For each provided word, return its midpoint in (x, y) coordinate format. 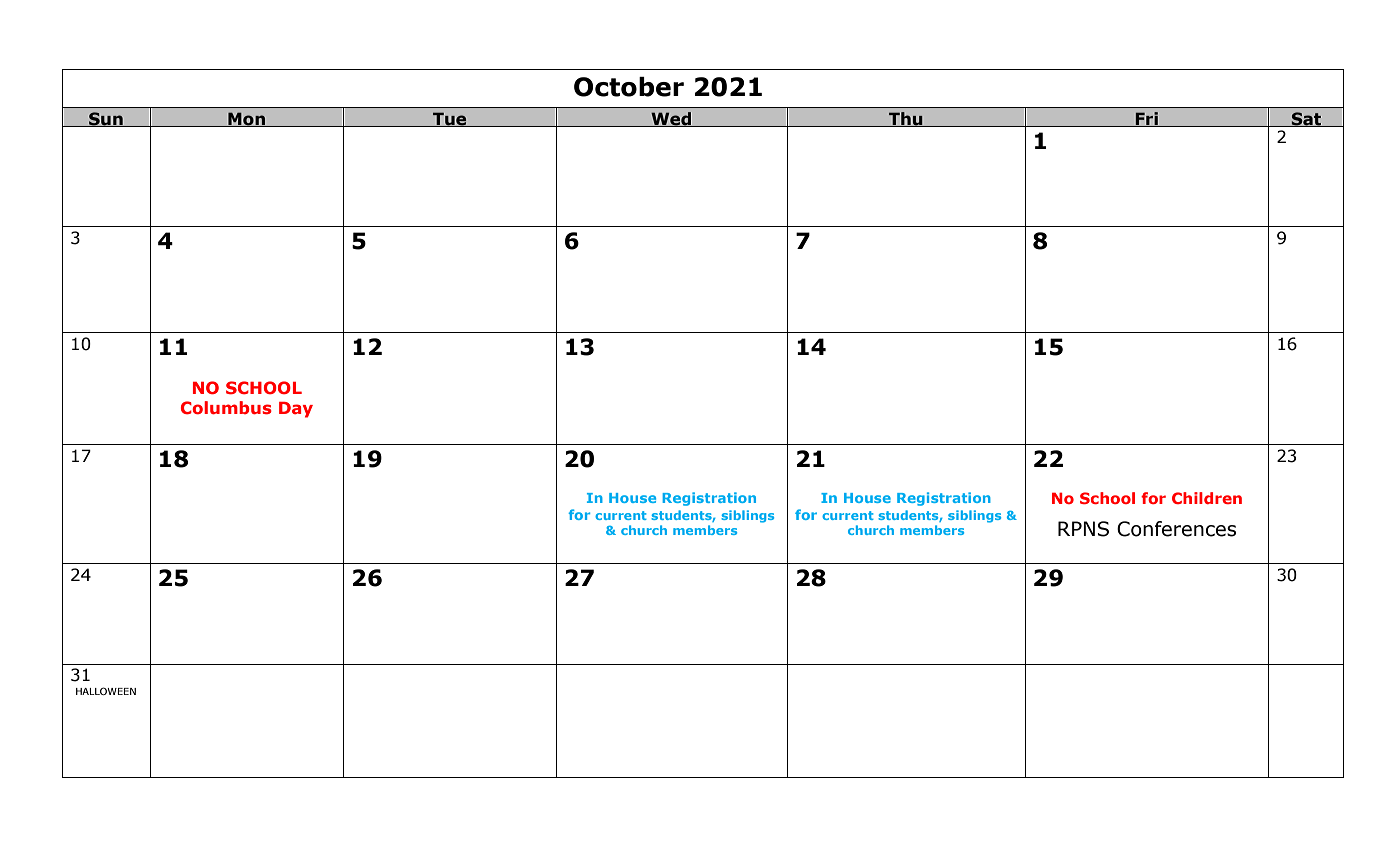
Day (296, 410)
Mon (247, 119)
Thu (906, 119)
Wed (671, 119)
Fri (1147, 119)
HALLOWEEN (106, 691)
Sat (1306, 119)
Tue (450, 119)
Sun (106, 119)
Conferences (1176, 529)
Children (1207, 498)
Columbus (226, 408)
